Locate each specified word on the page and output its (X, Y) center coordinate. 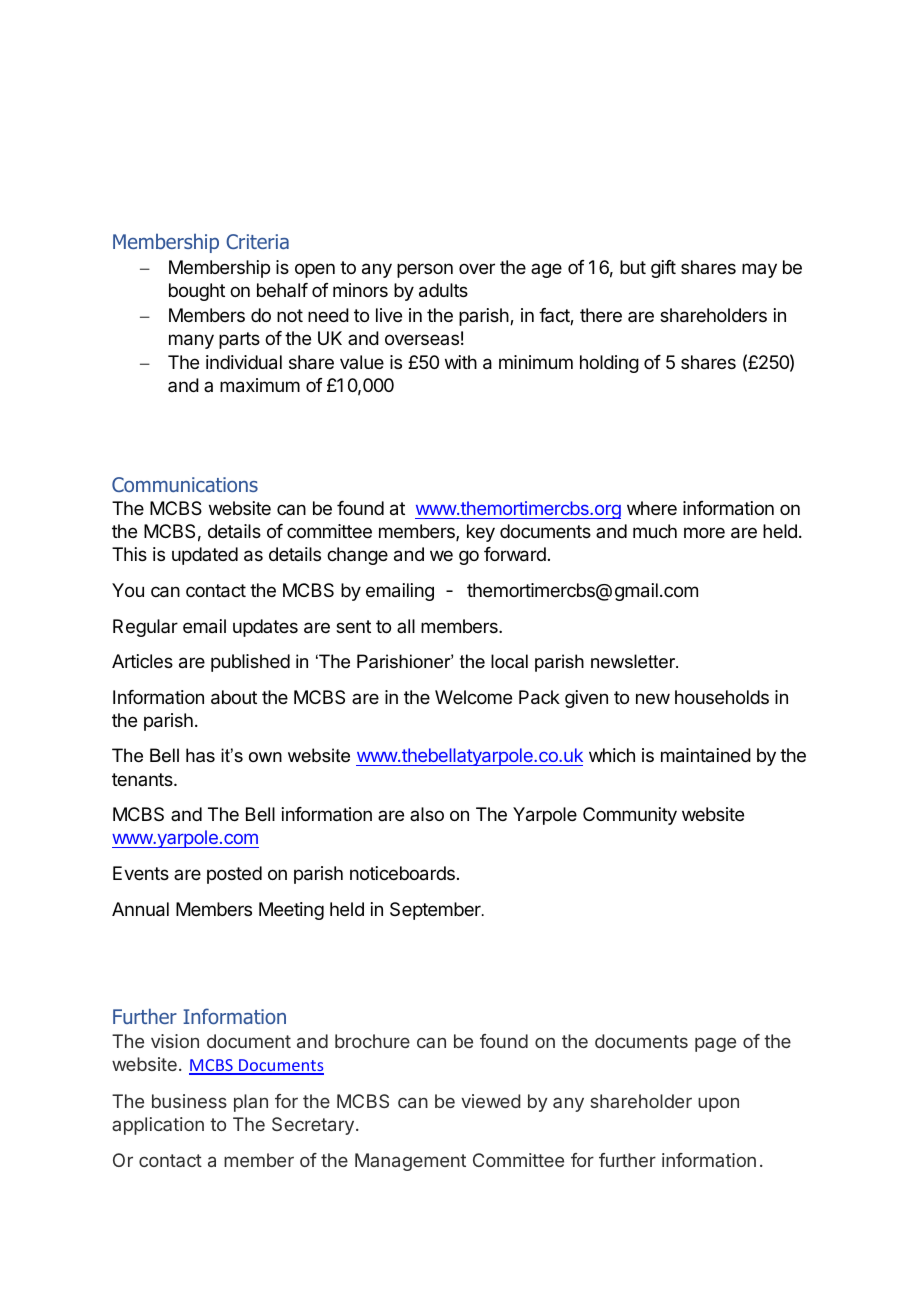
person (425, 270)
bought (197, 292)
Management (410, 1162)
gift (663, 269)
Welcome (473, 697)
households (722, 697)
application (158, 1126)
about (234, 697)
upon (718, 1104)
